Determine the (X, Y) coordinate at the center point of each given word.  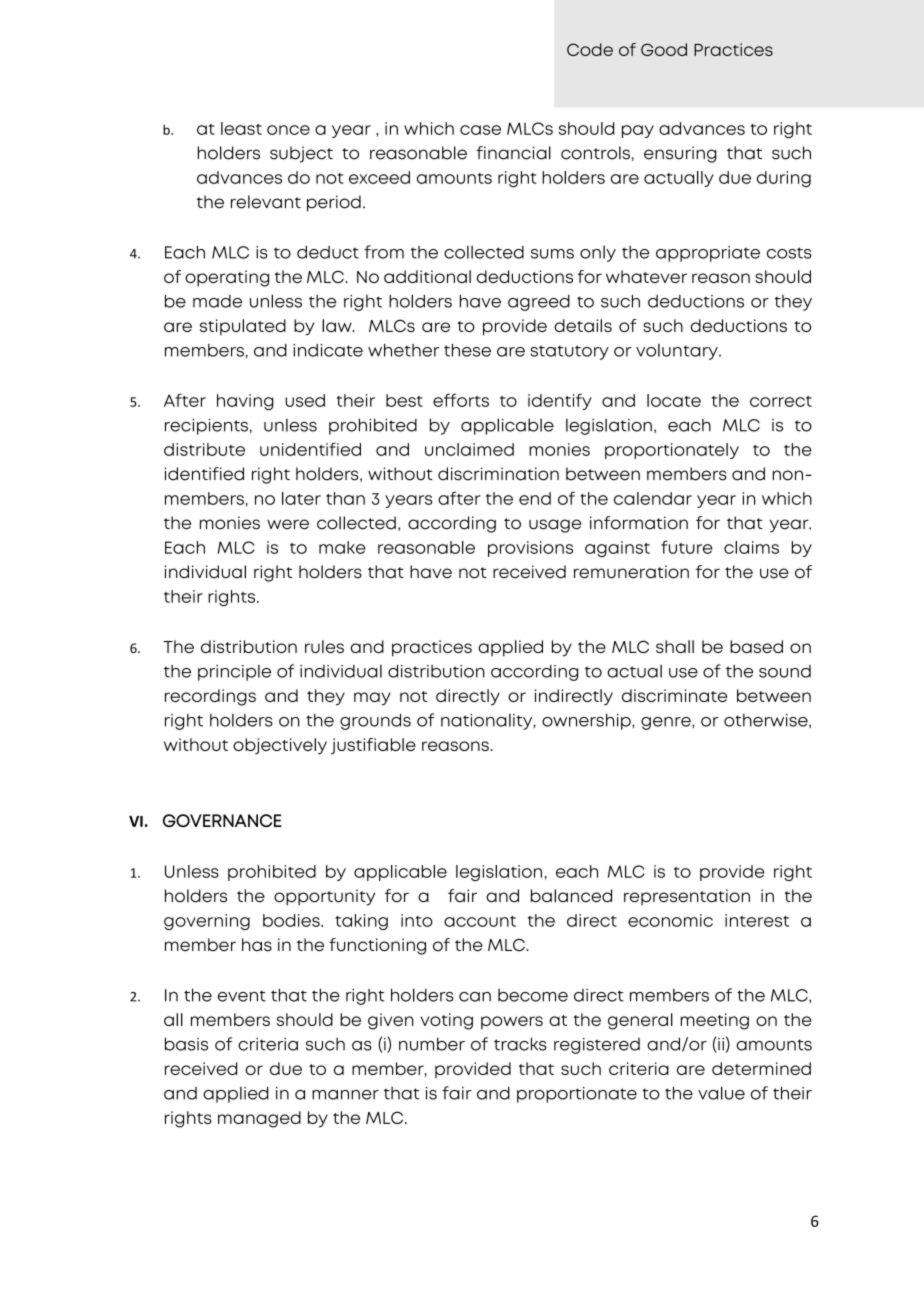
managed (259, 1119)
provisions (530, 549)
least (241, 128)
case (480, 130)
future (687, 547)
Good (664, 49)
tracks (520, 1044)
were (288, 524)
